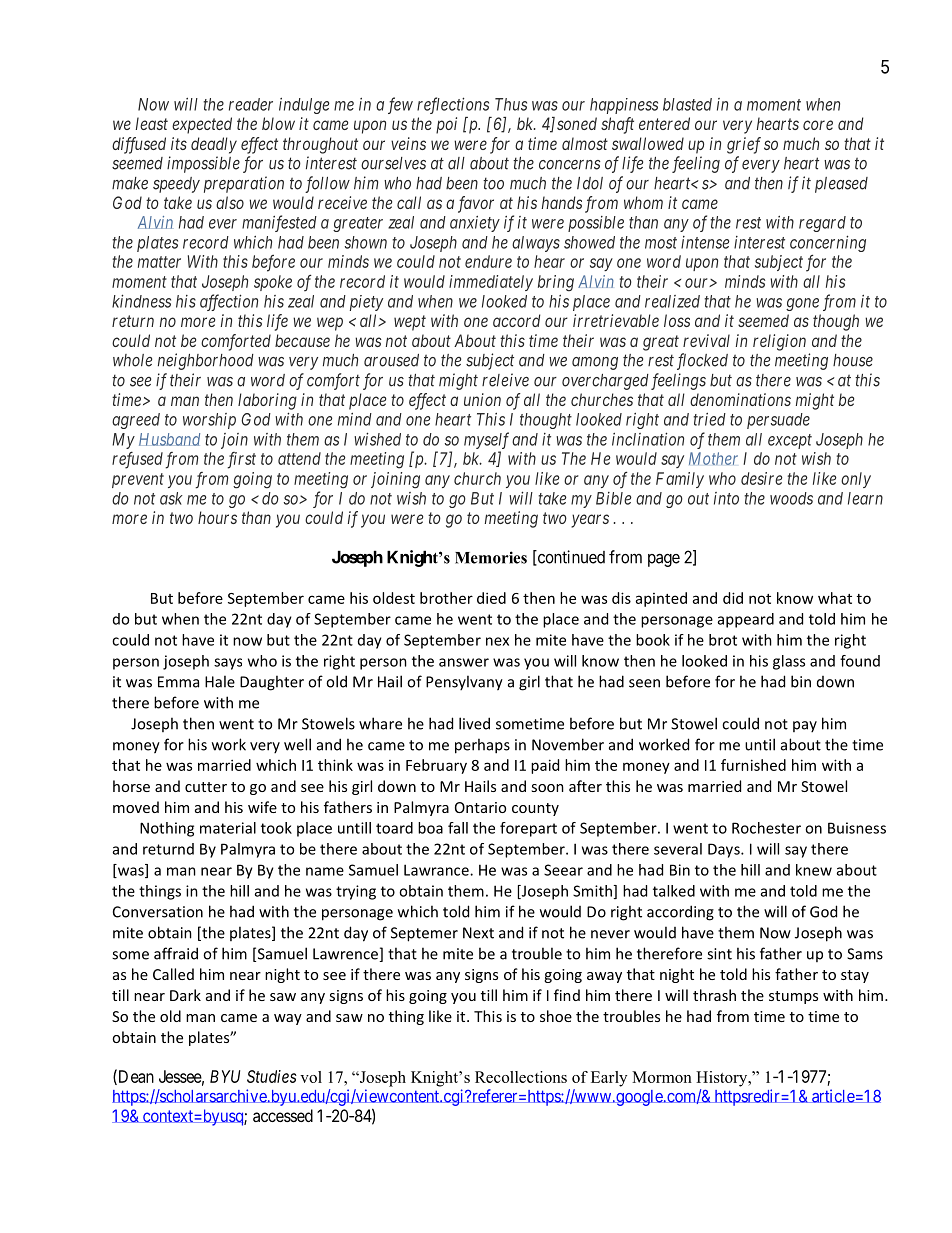 The width and height of the document is (952, 1233). Describe the element at coordinates (779, 342) in the document. I see `religion` at that location.
